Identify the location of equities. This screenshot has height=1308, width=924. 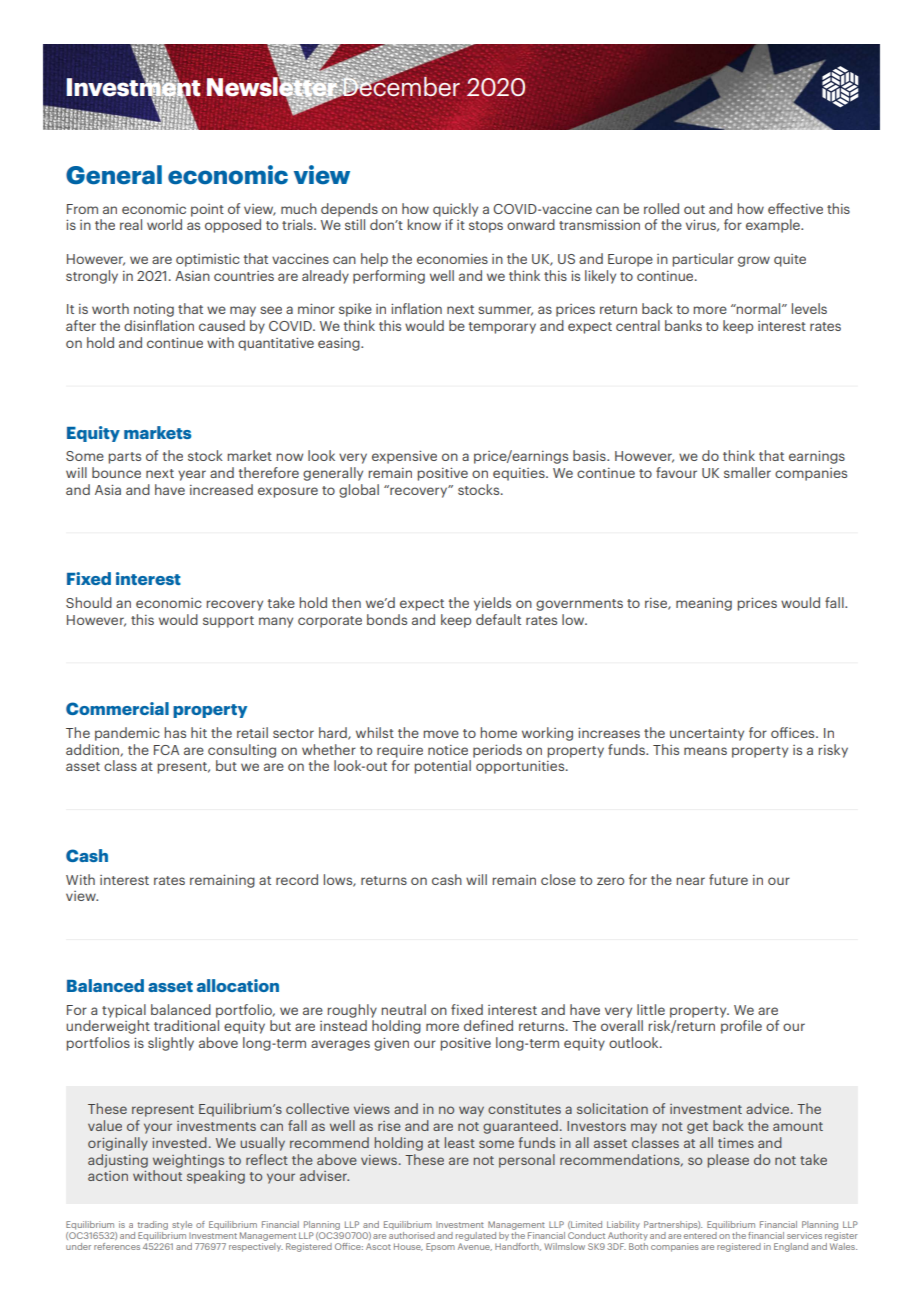
(520, 474).
